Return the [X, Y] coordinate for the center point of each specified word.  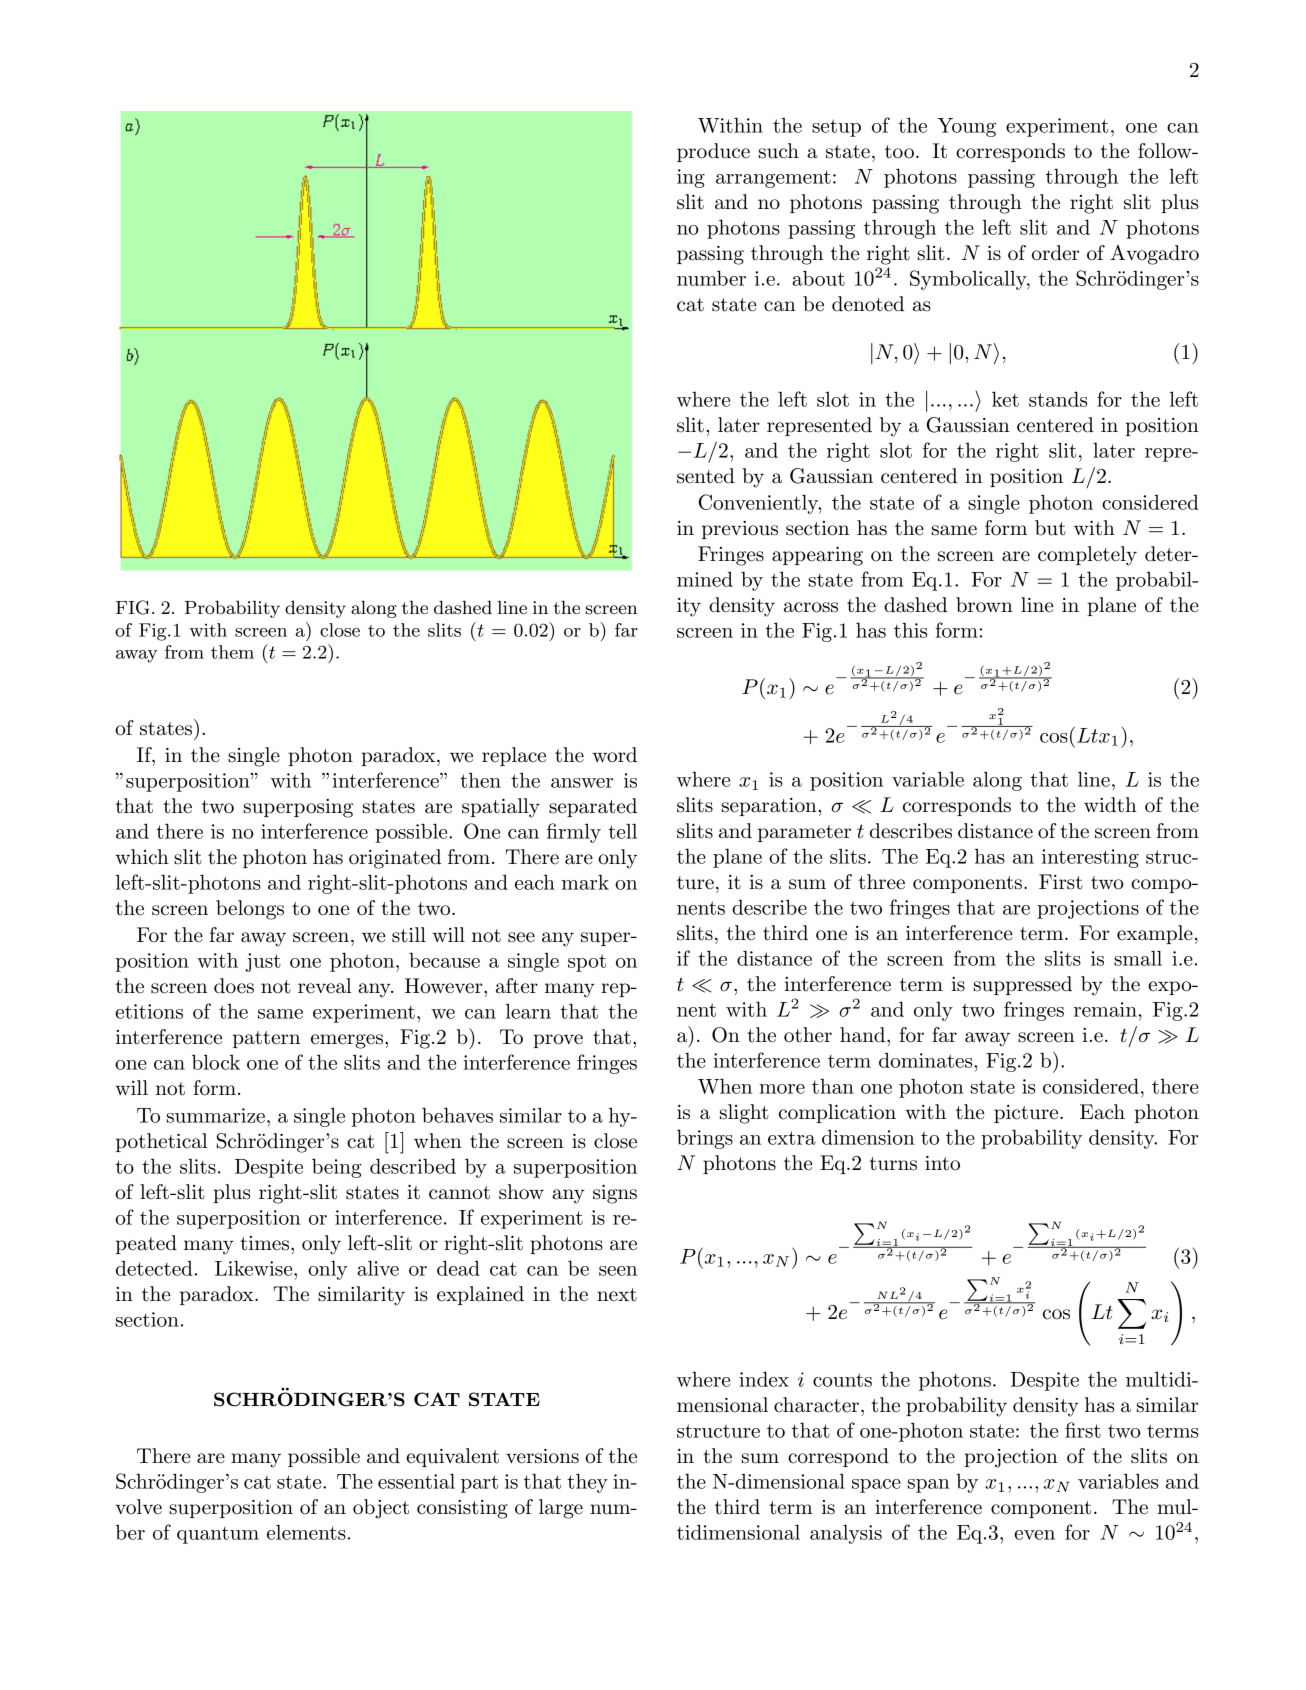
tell [622, 831]
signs [615, 1194]
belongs [250, 910]
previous [740, 530]
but [1050, 528]
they [587, 1483]
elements [306, 1532]
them [232, 652]
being [337, 1168]
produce [713, 152]
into [942, 1163]
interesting [1090, 858]
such [779, 151]
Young [966, 127]
